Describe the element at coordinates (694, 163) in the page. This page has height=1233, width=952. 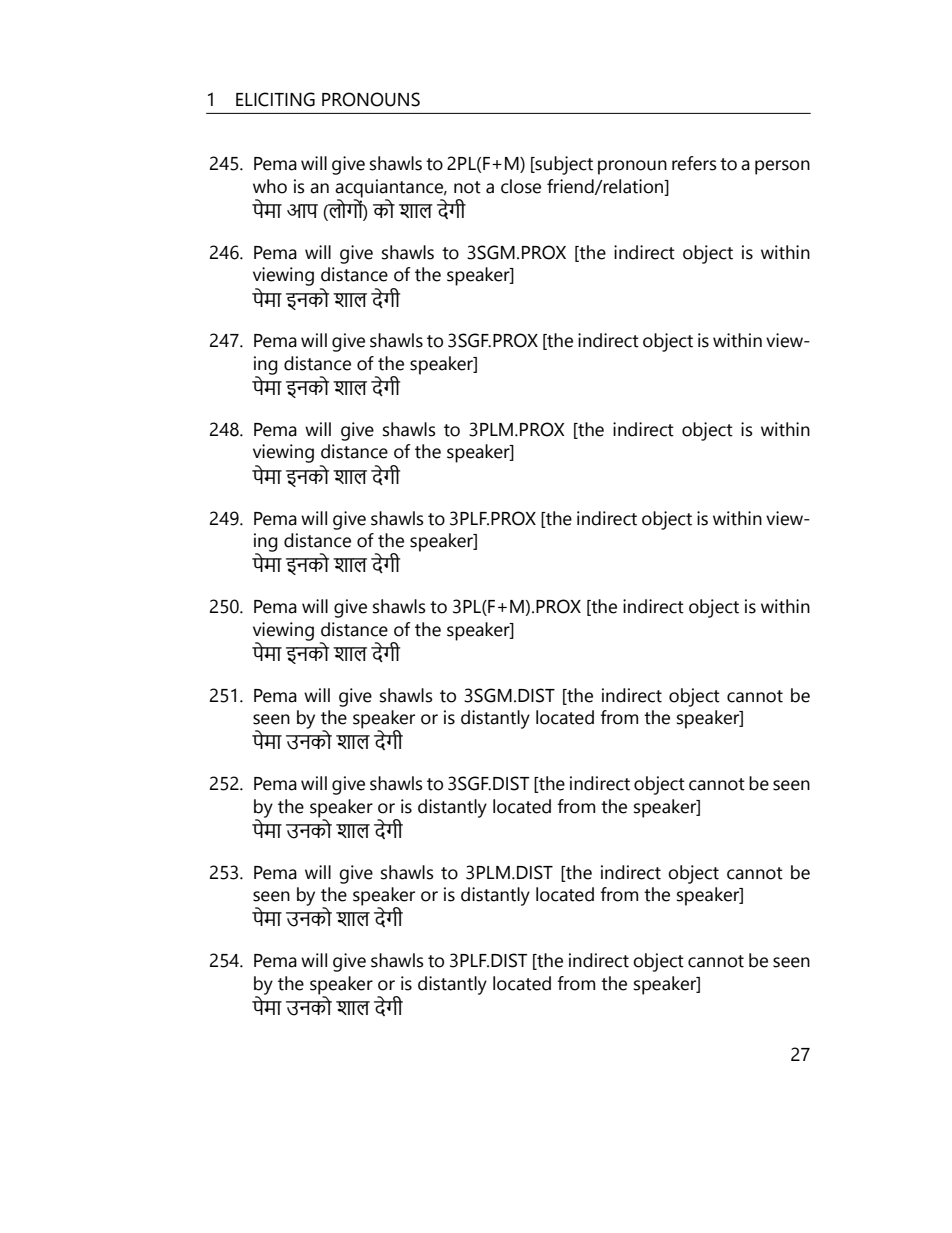
I see `refers` at that location.
